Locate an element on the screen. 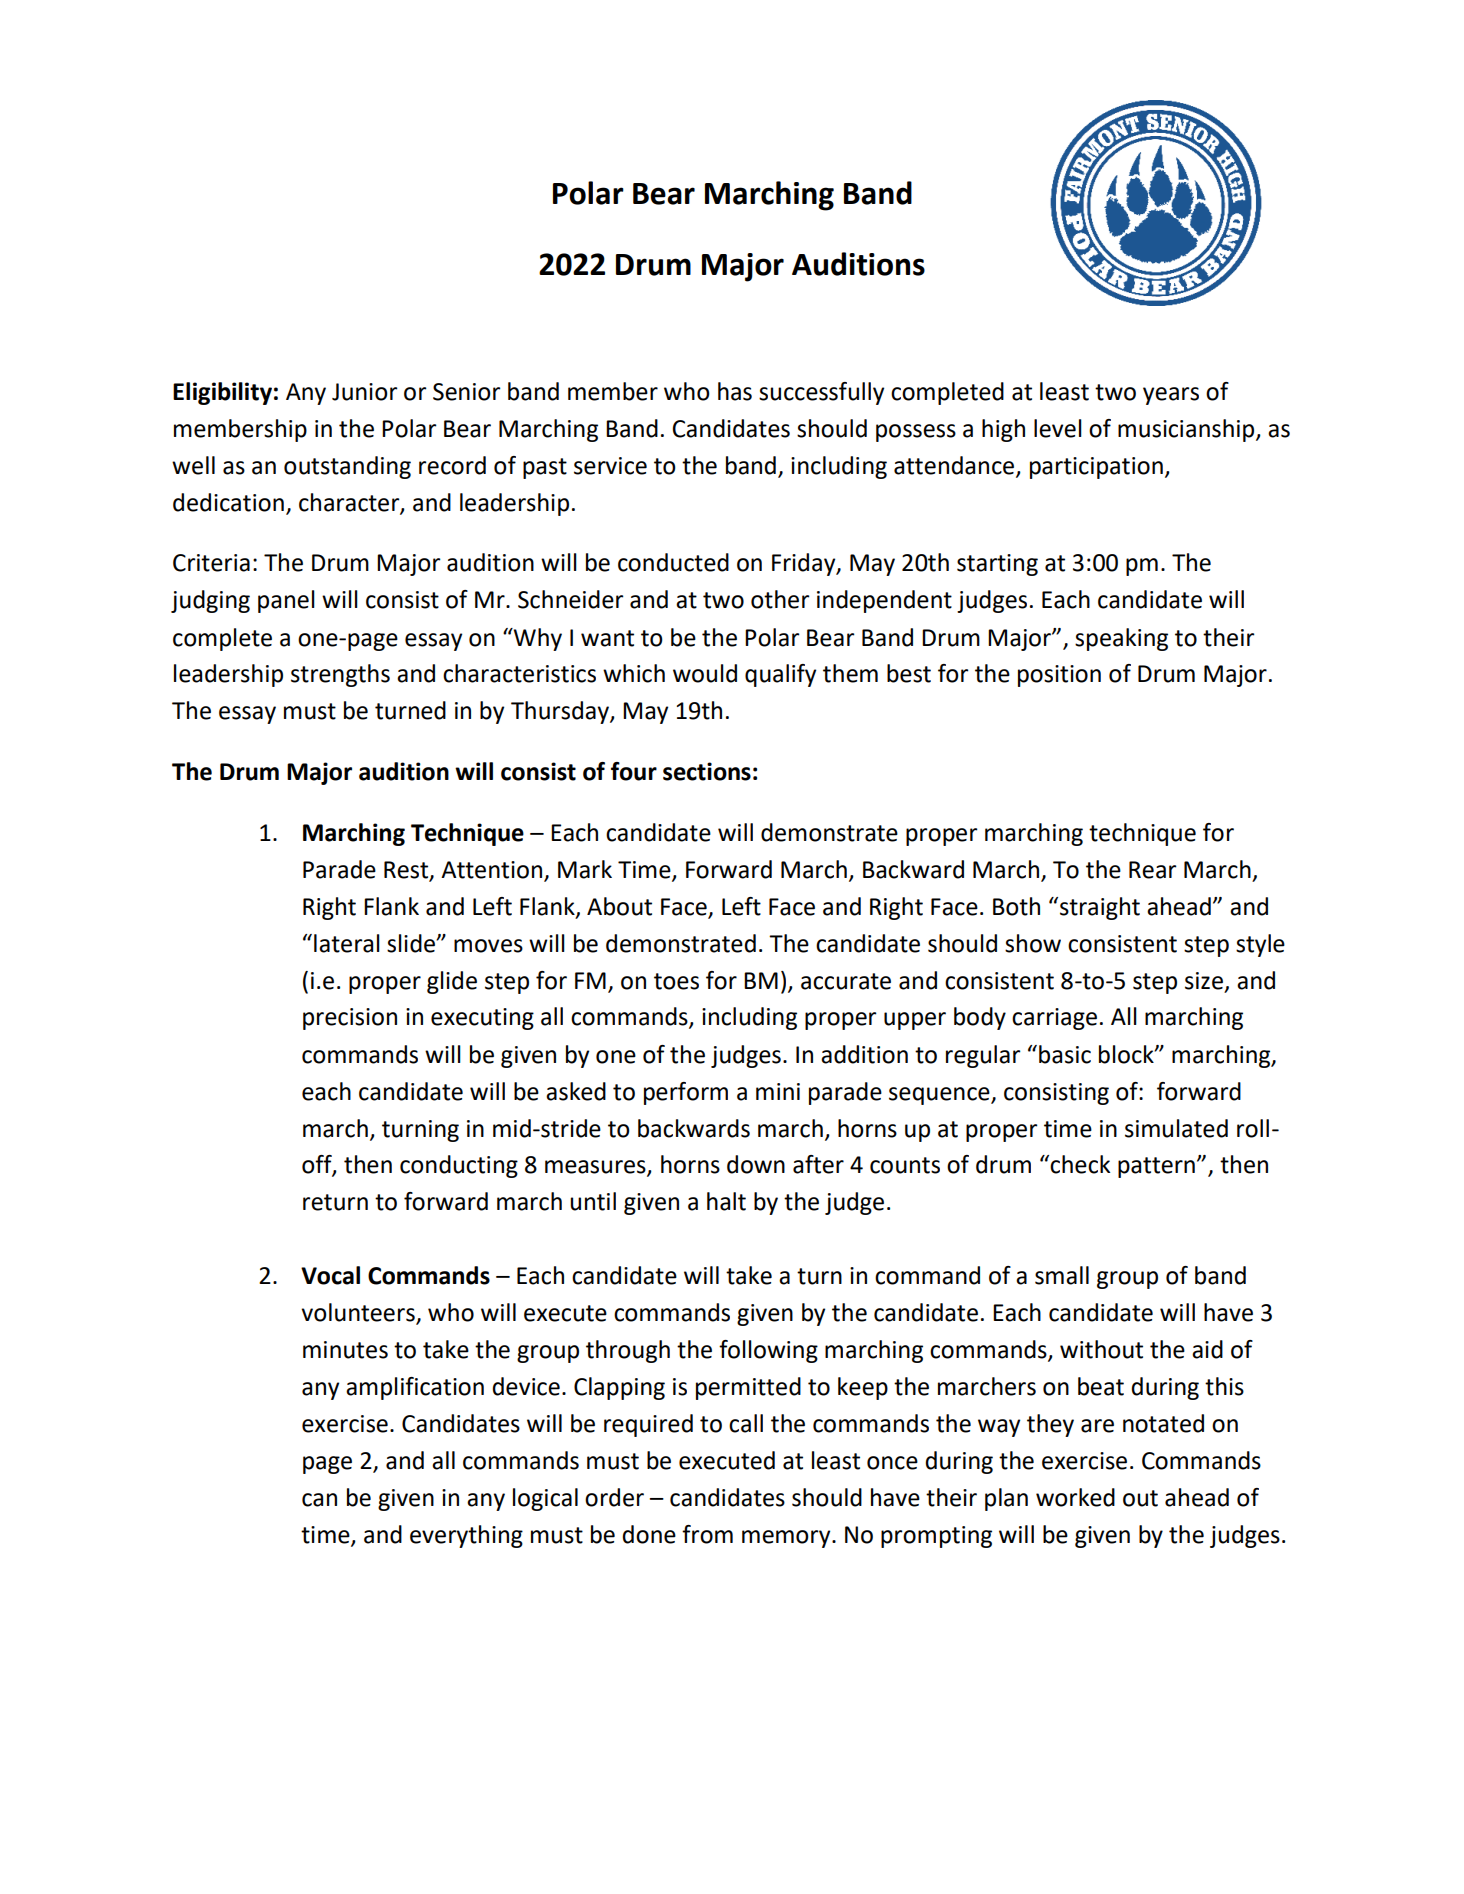 Image resolution: width=1464 pixels, height=1894 pixels. size is located at coordinates (1204, 981).
